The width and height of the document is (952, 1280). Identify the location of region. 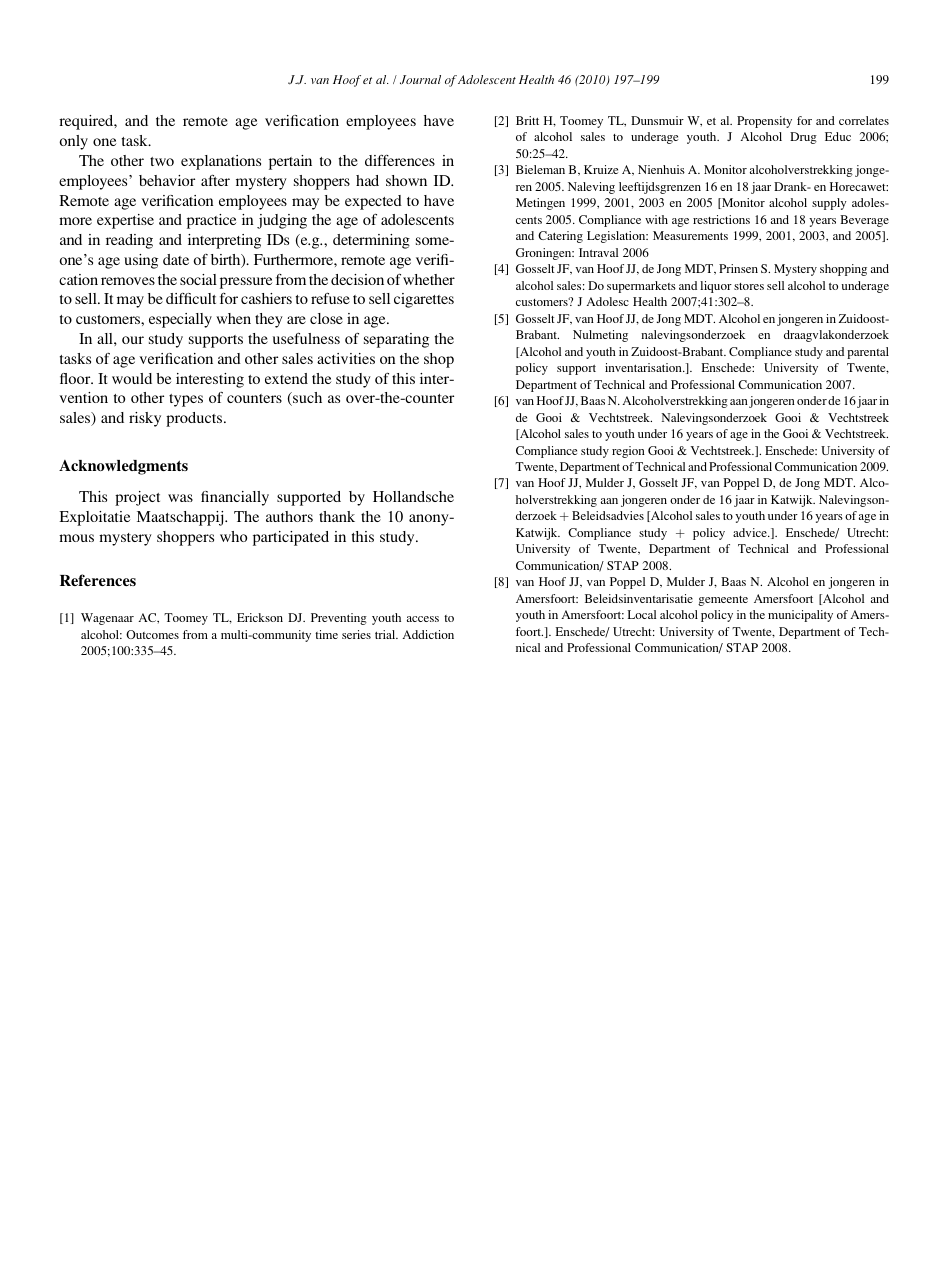
(628, 452).
